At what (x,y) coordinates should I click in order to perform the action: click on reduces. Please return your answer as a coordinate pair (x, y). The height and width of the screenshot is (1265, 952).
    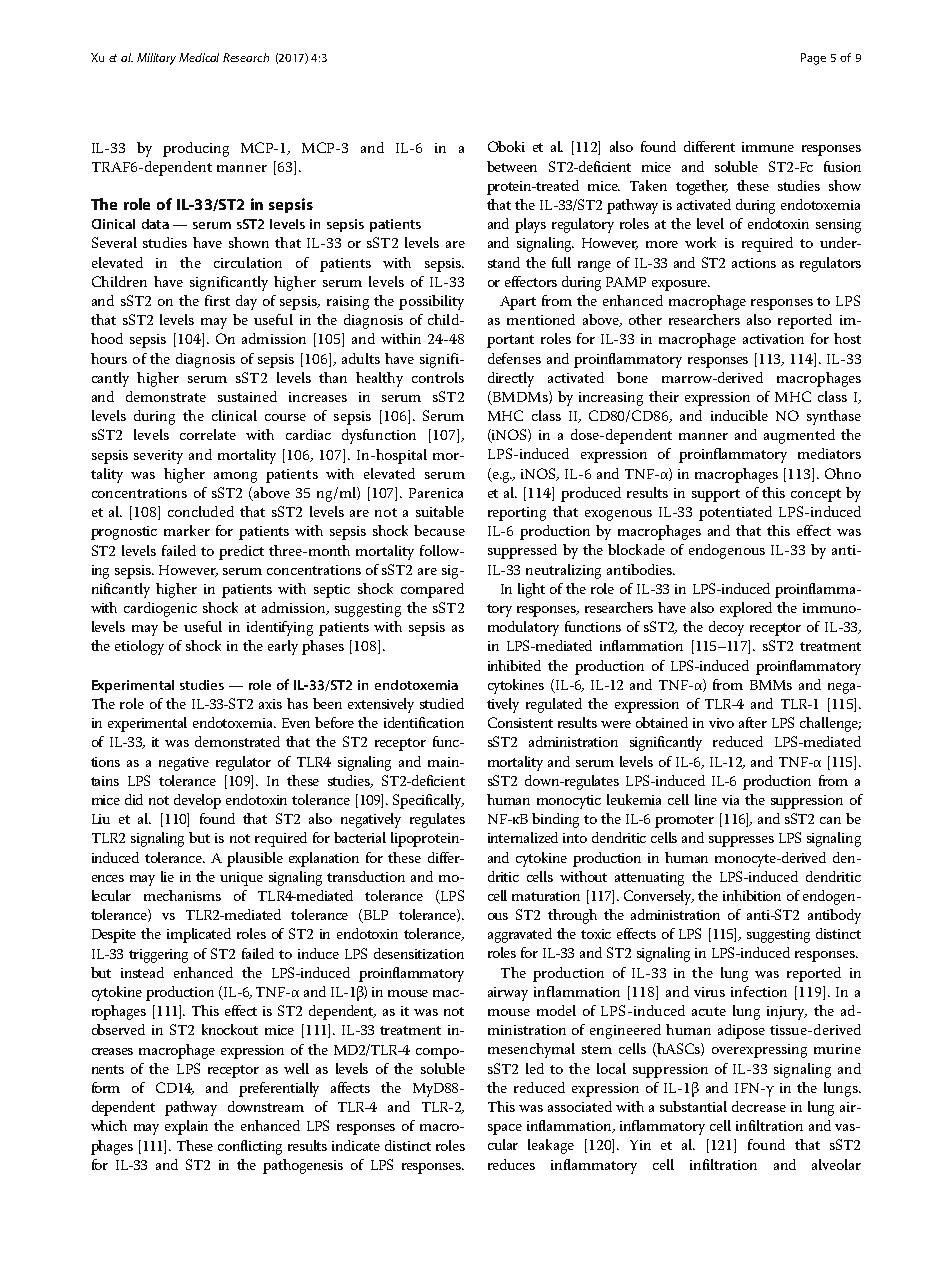
    Looking at the image, I should click on (511, 1164).
